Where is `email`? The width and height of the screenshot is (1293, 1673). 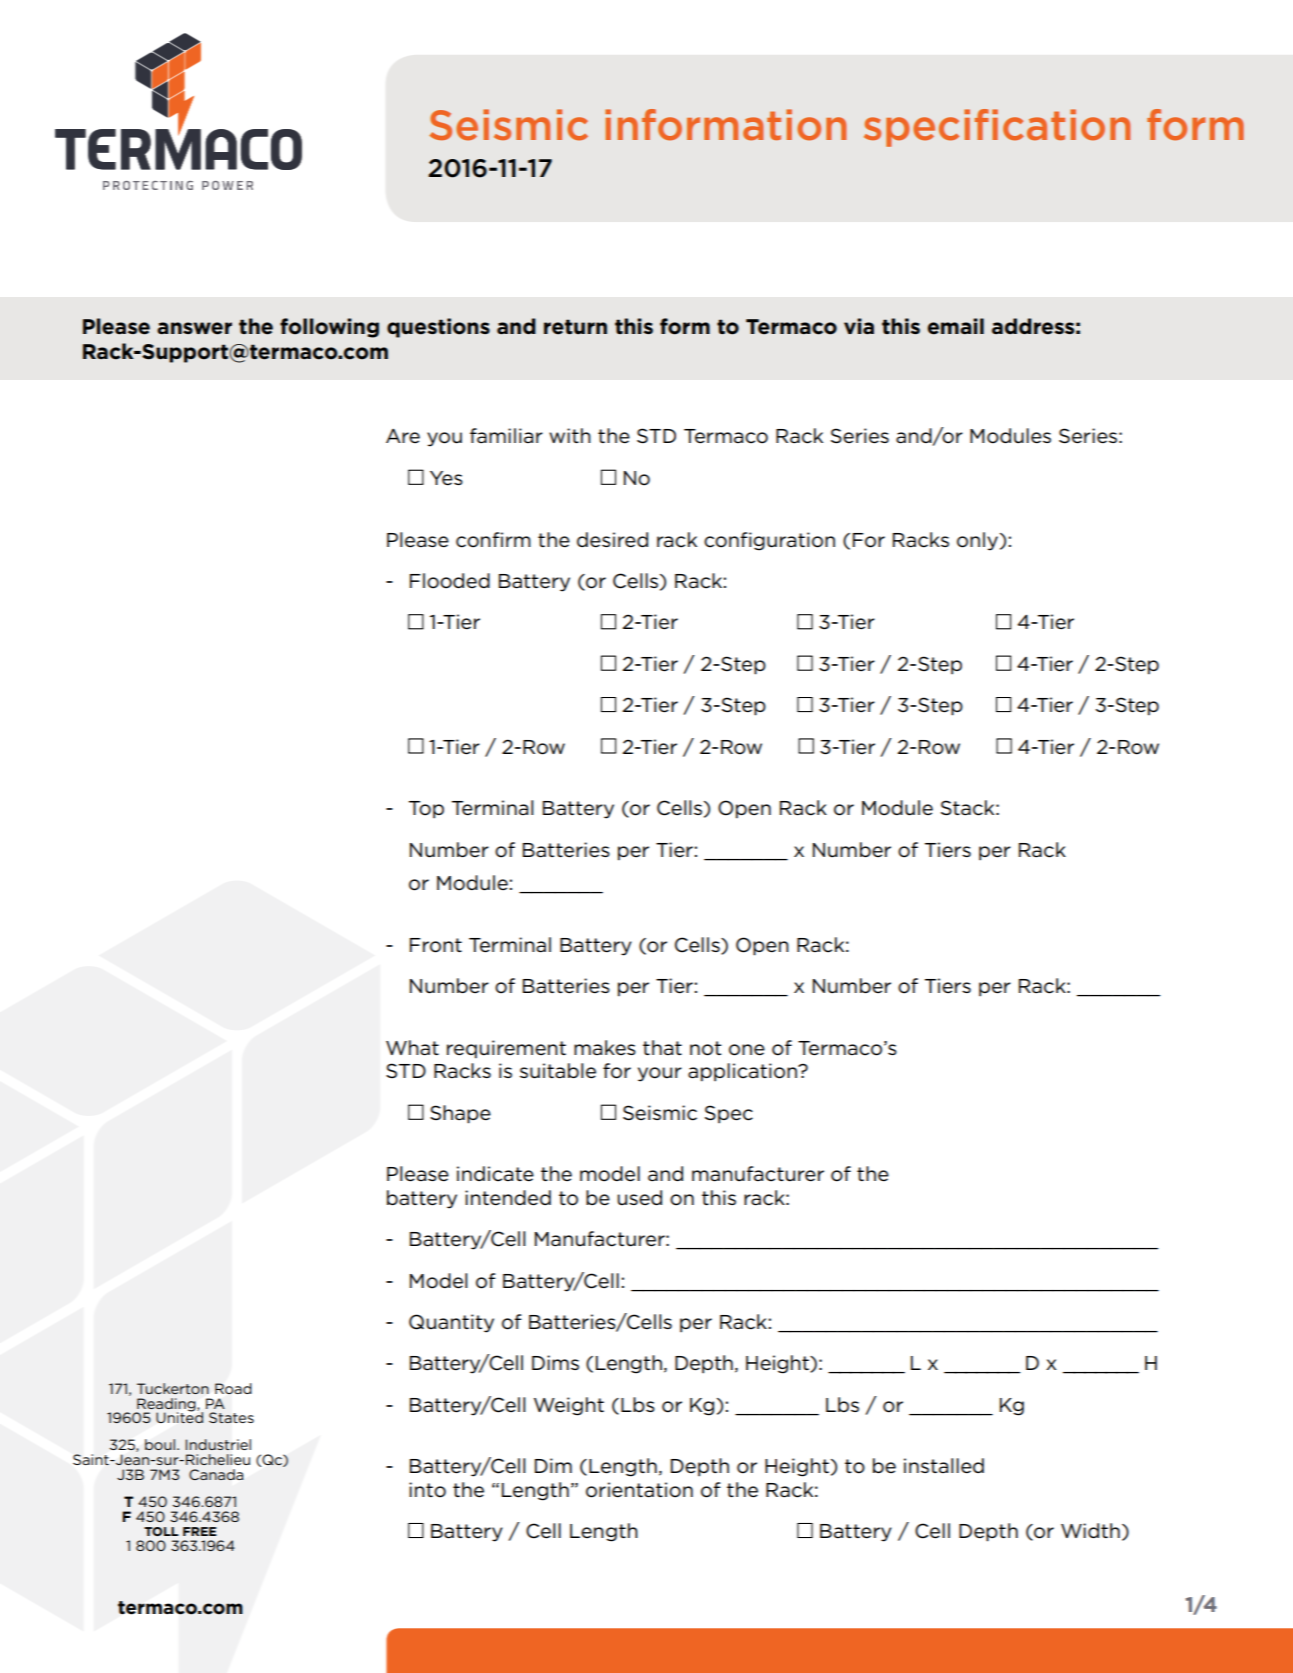 email is located at coordinates (956, 326).
